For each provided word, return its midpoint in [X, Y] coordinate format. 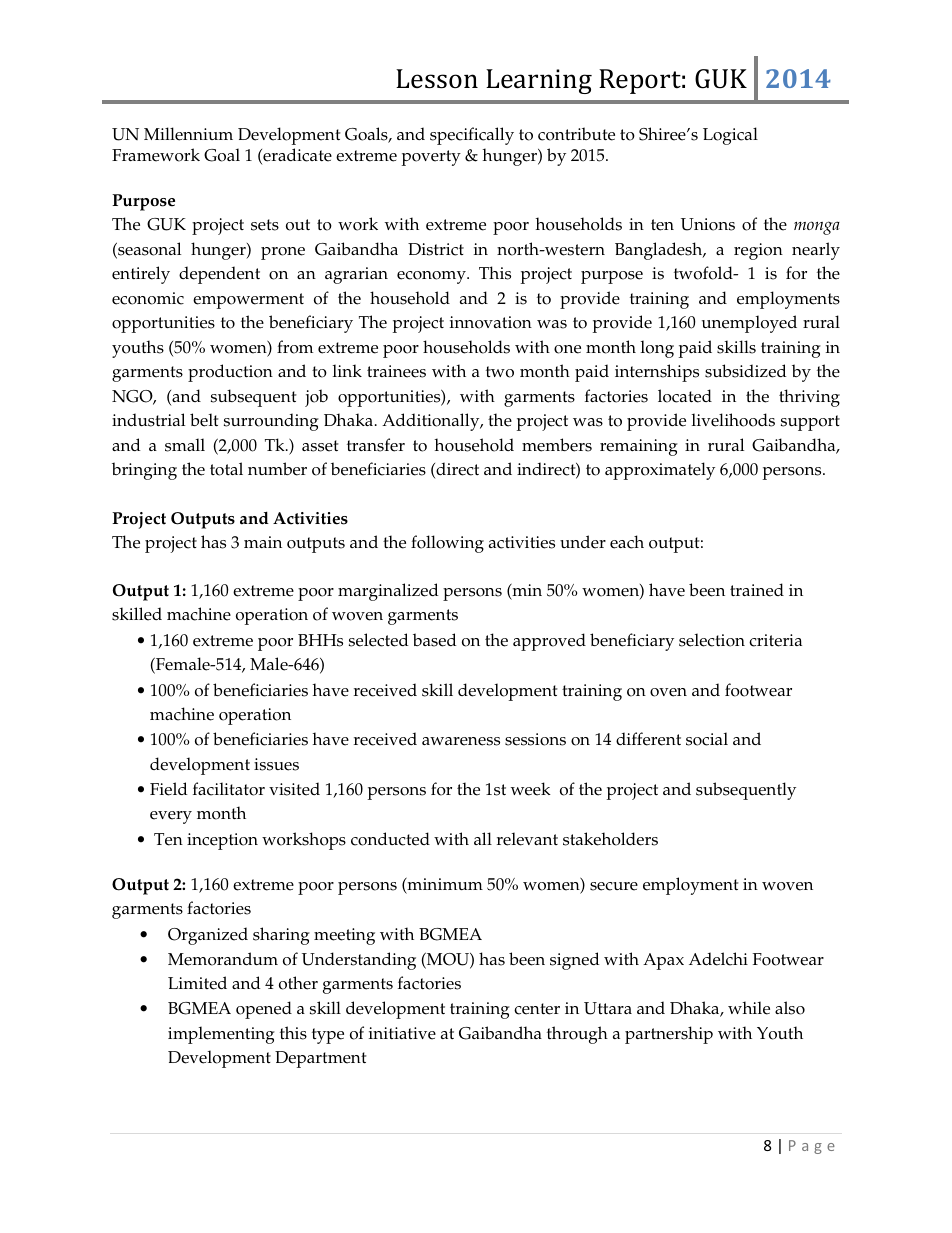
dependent [219, 275]
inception [222, 841]
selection [712, 640]
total [226, 469]
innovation [491, 322]
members [557, 445]
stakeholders [610, 839]
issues [276, 764]
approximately [660, 471]
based [435, 640]
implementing [221, 1035]
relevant [527, 839]
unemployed [749, 324]
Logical [730, 136]
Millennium [188, 134]
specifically [472, 136]
